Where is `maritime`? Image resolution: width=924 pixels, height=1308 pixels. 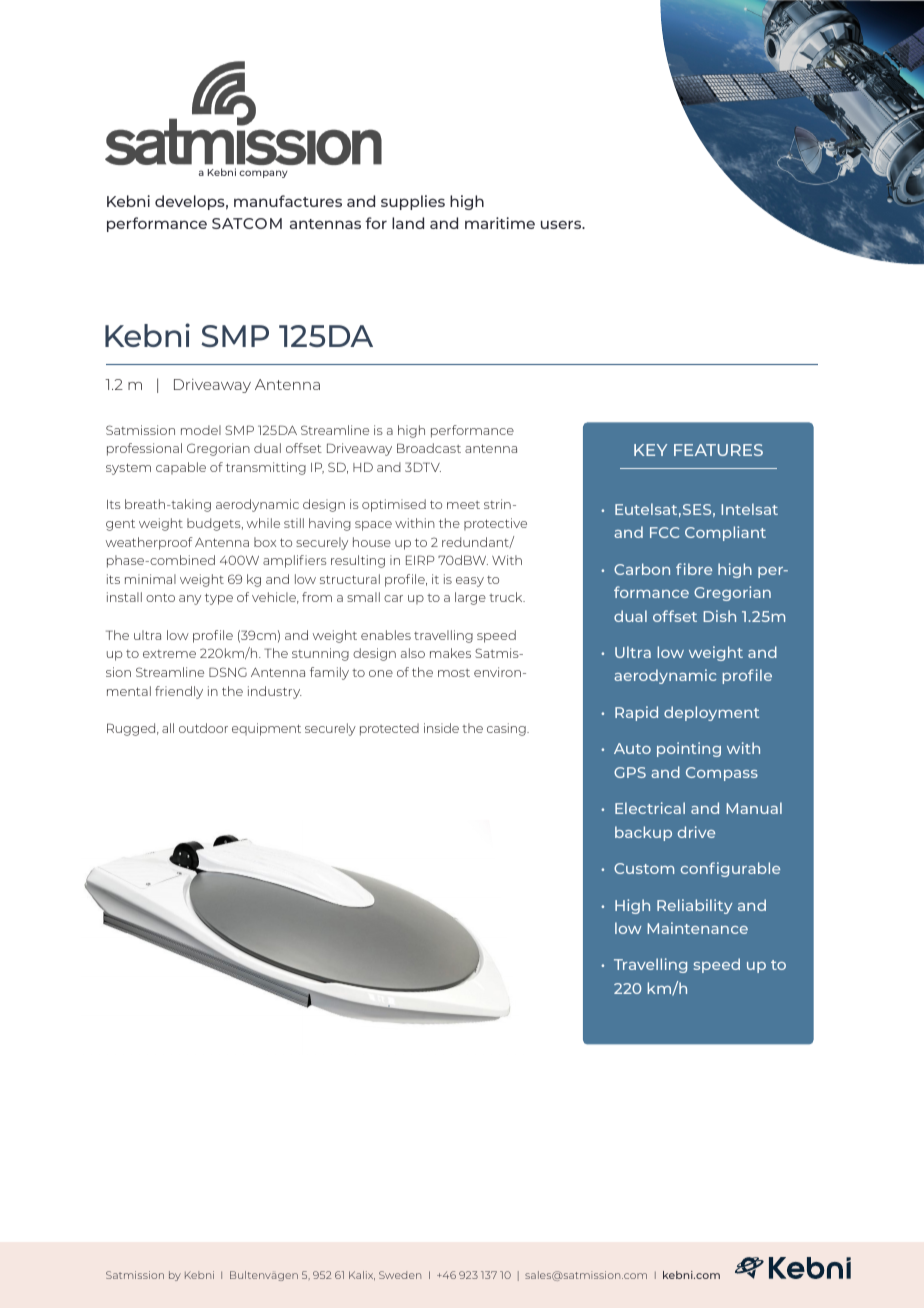 maritime is located at coordinates (500, 223).
